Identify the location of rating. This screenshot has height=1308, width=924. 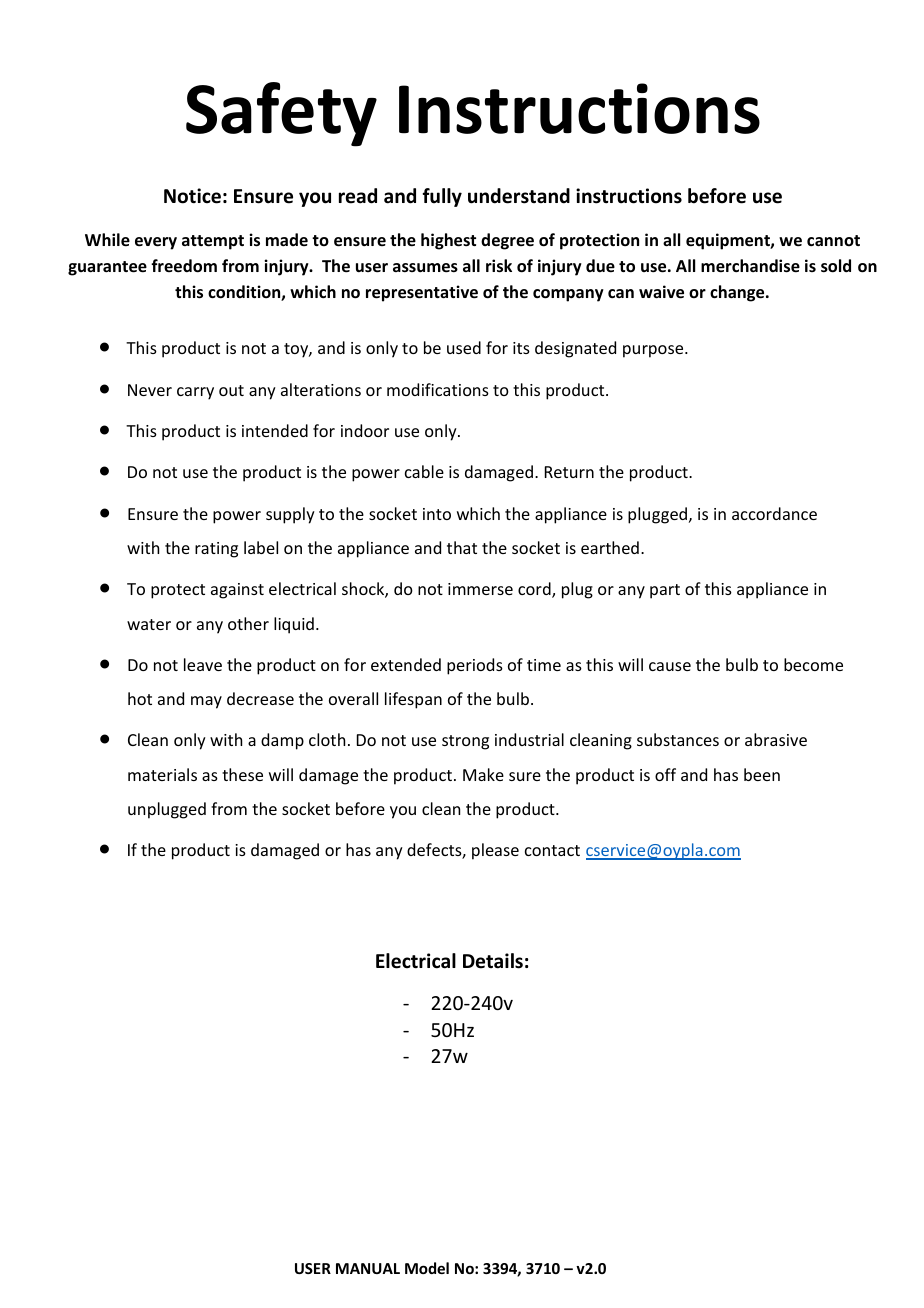
(216, 550).
